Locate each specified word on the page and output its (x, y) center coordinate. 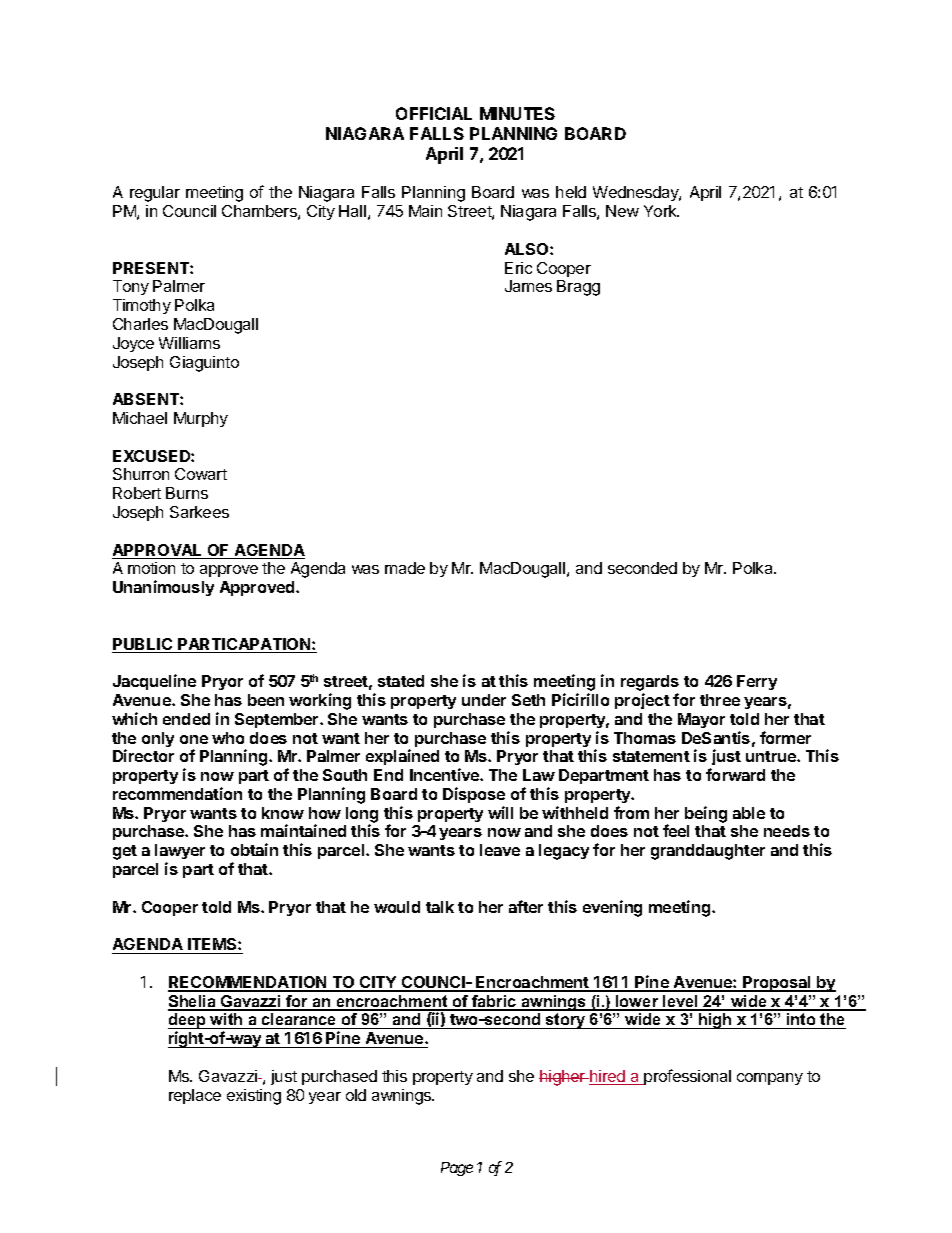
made (405, 568)
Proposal (777, 984)
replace (195, 1096)
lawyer (180, 853)
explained (402, 757)
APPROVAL (158, 551)
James (528, 286)
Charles (140, 324)
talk (440, 907)
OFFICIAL (434, 113)
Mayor (701, 720)
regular (155, 194)
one (194, 739)
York (661, 211)
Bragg (578, 288)
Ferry (757, 682)
